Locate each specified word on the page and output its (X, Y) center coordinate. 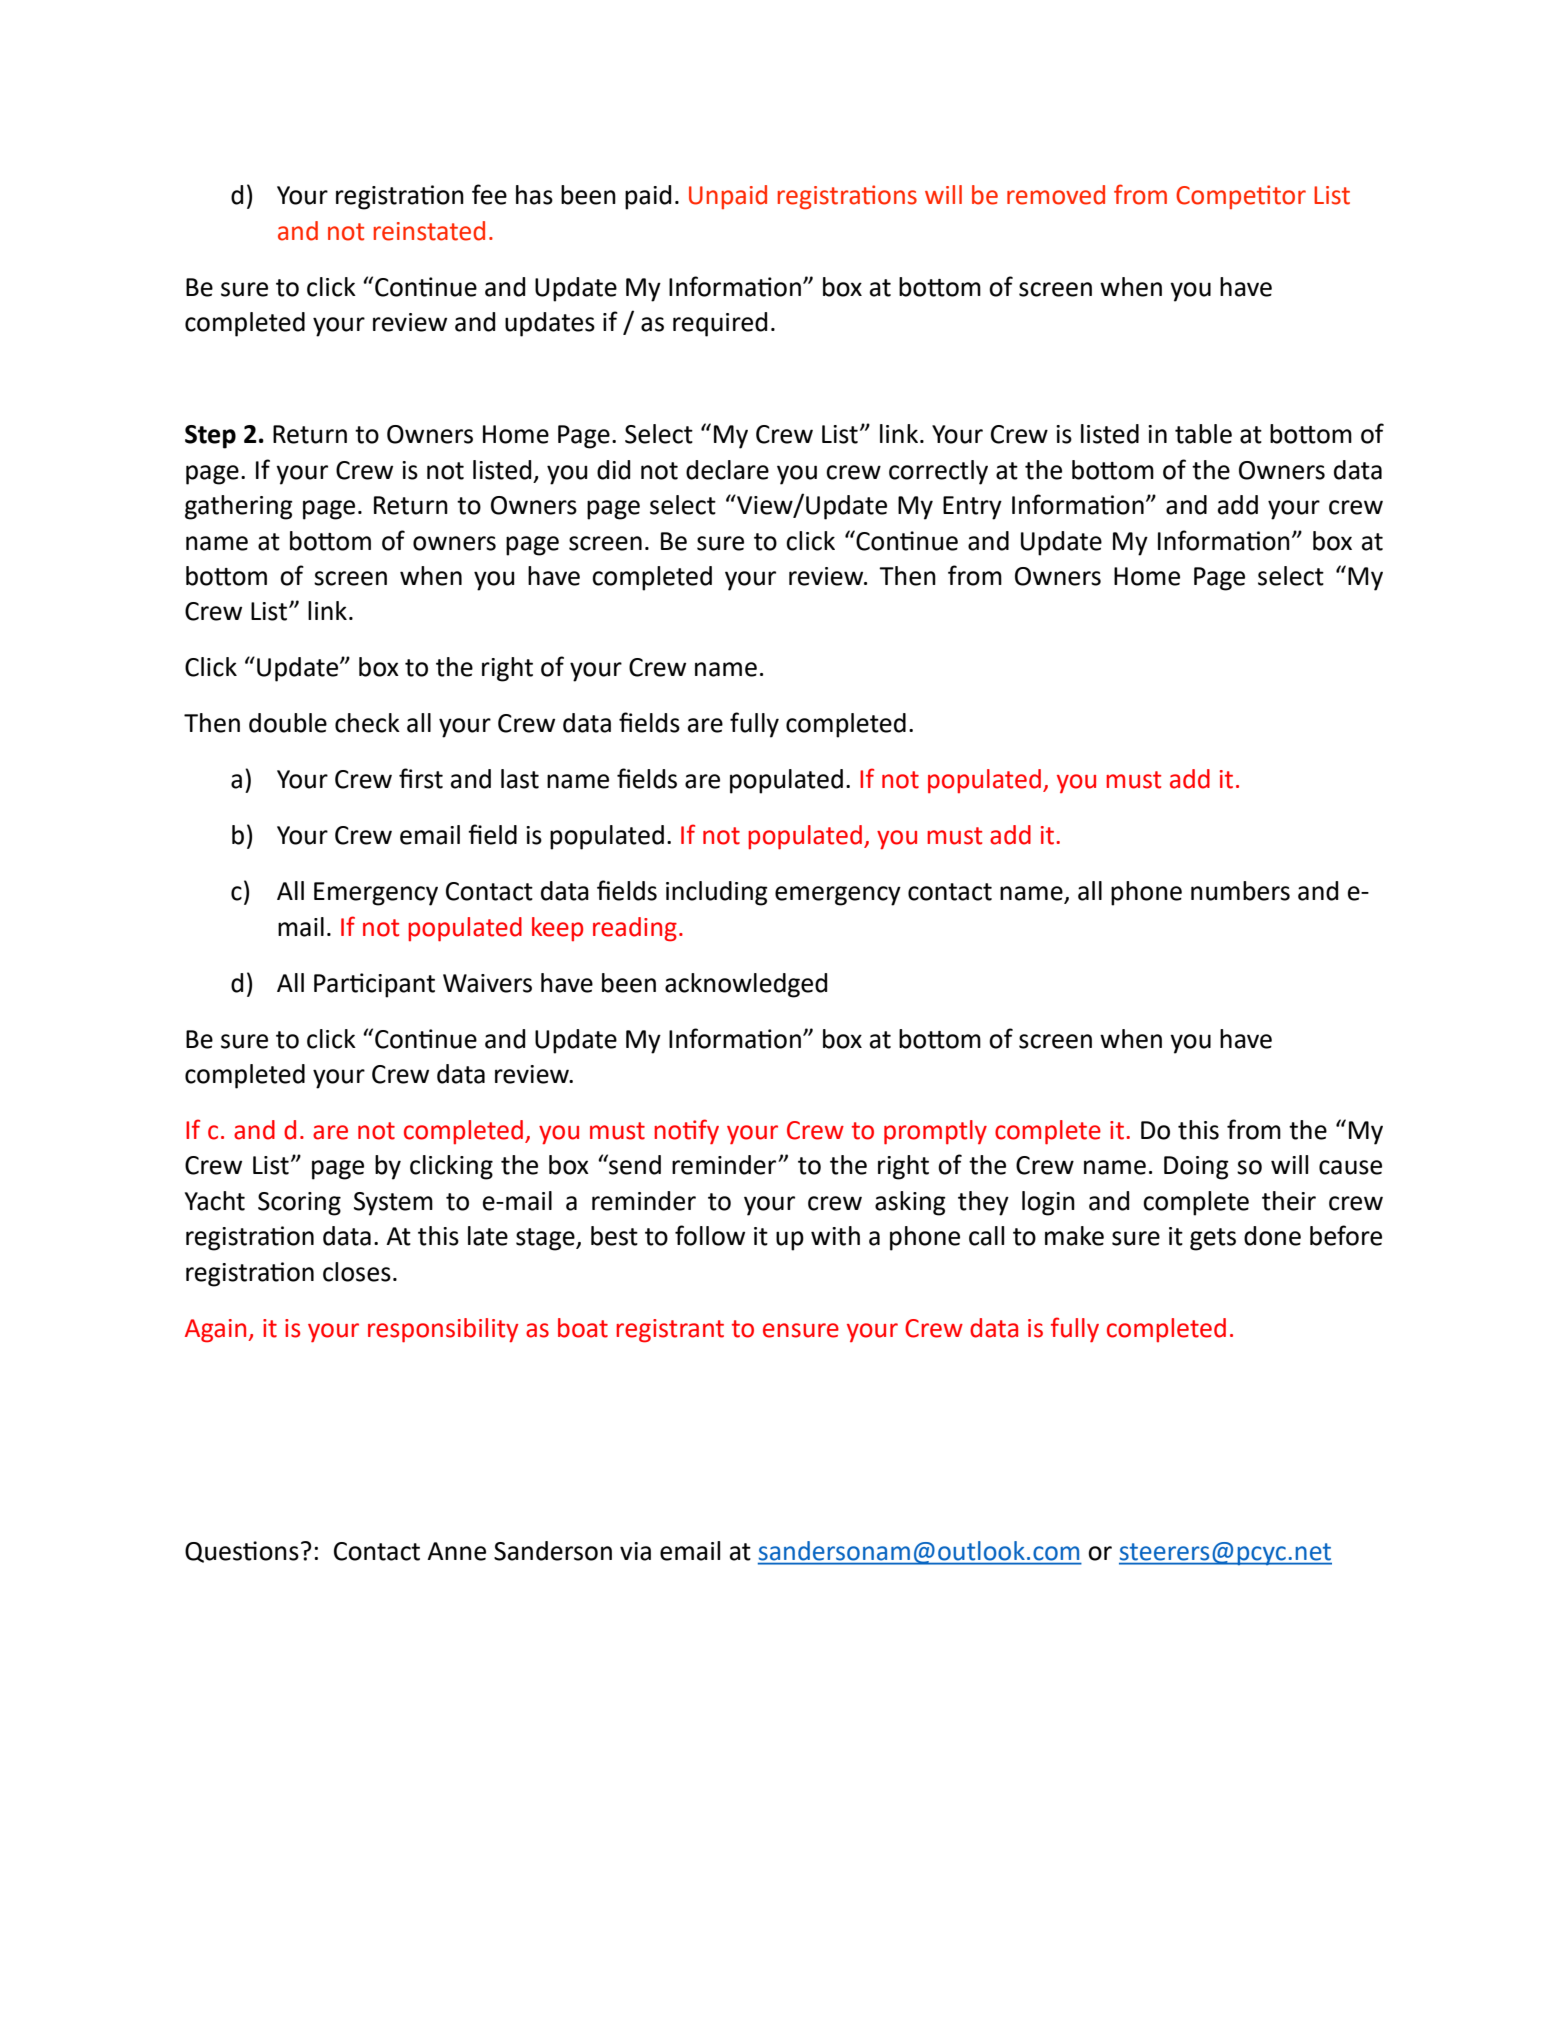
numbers (1240, 891)
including (717, 893)
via (635, 1551)
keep (557, 929)
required (720, 324)
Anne (456, 1551)
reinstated (429, 231)
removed (1056, 195)
